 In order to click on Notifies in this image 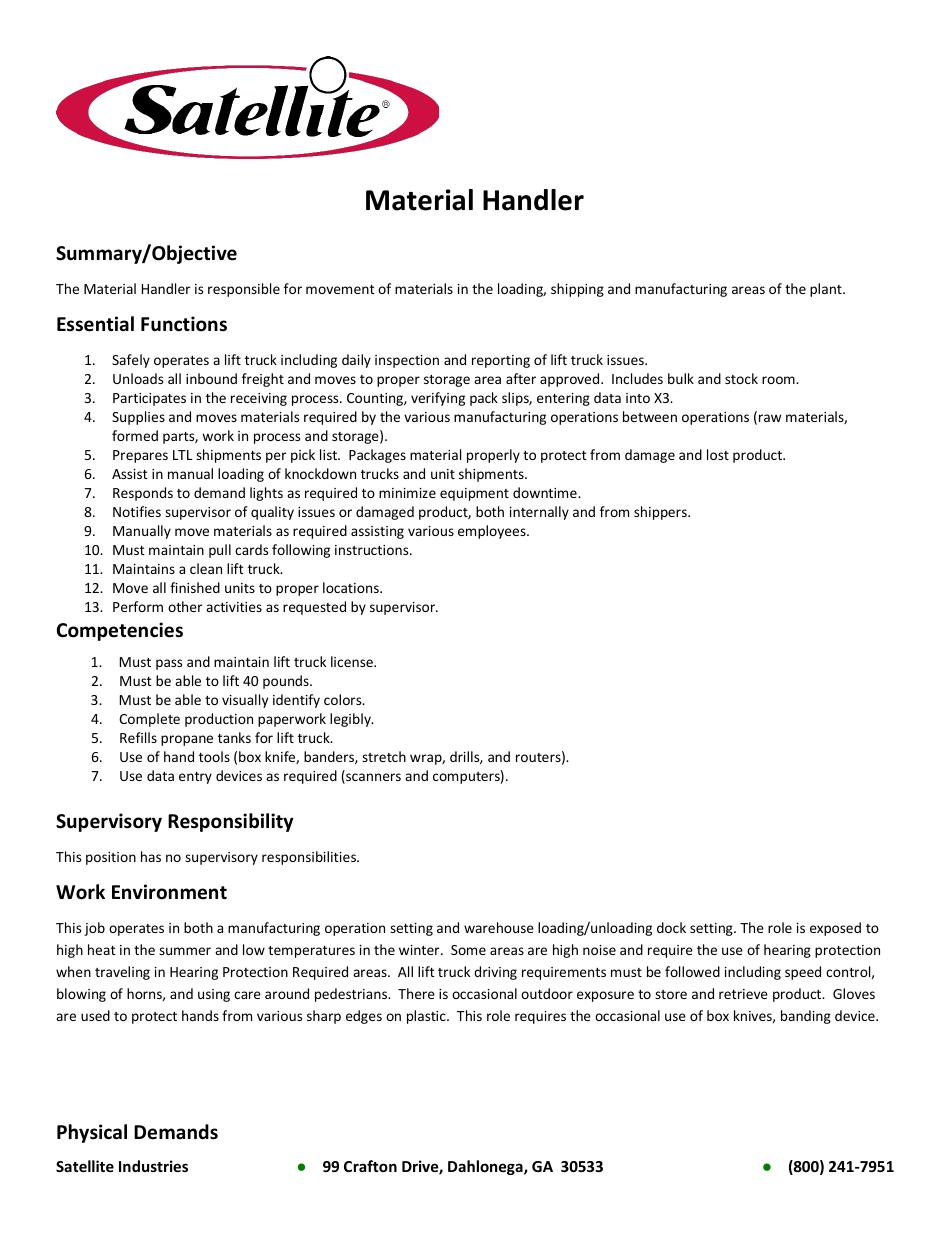, I will do `click(137, 511)`.
